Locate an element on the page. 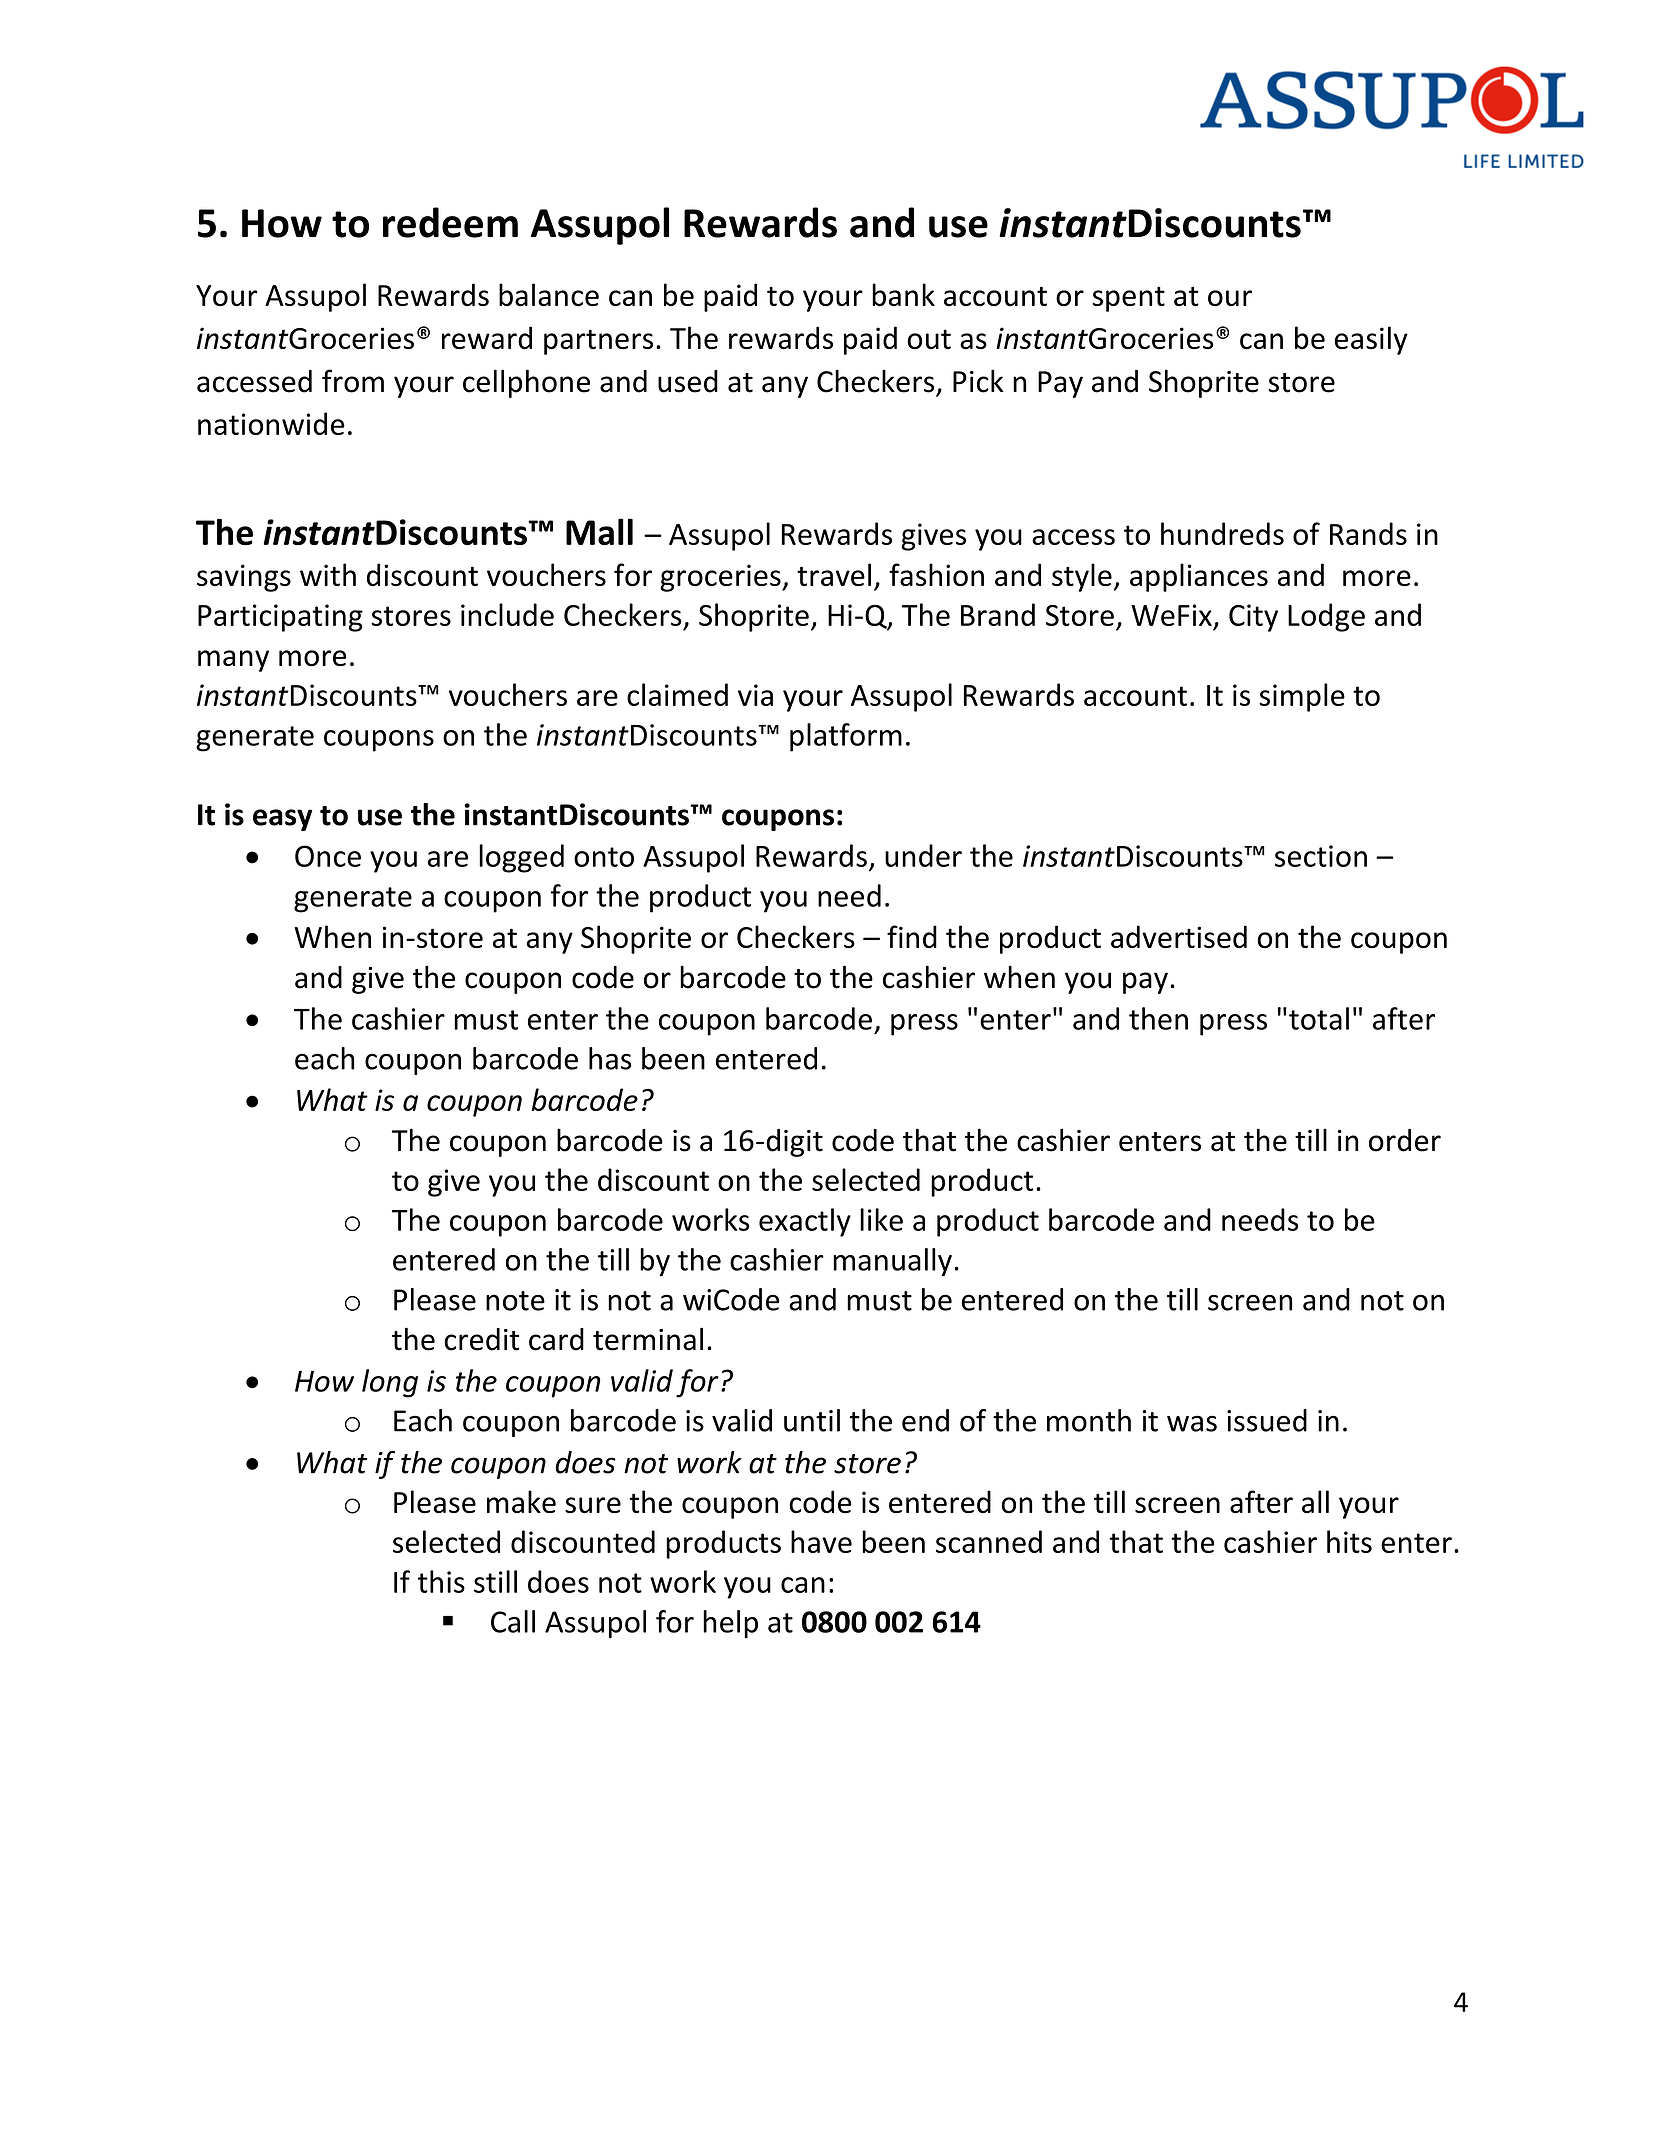 This image has height=2154, width=1664. bank is located at coordinates (903, 295).
